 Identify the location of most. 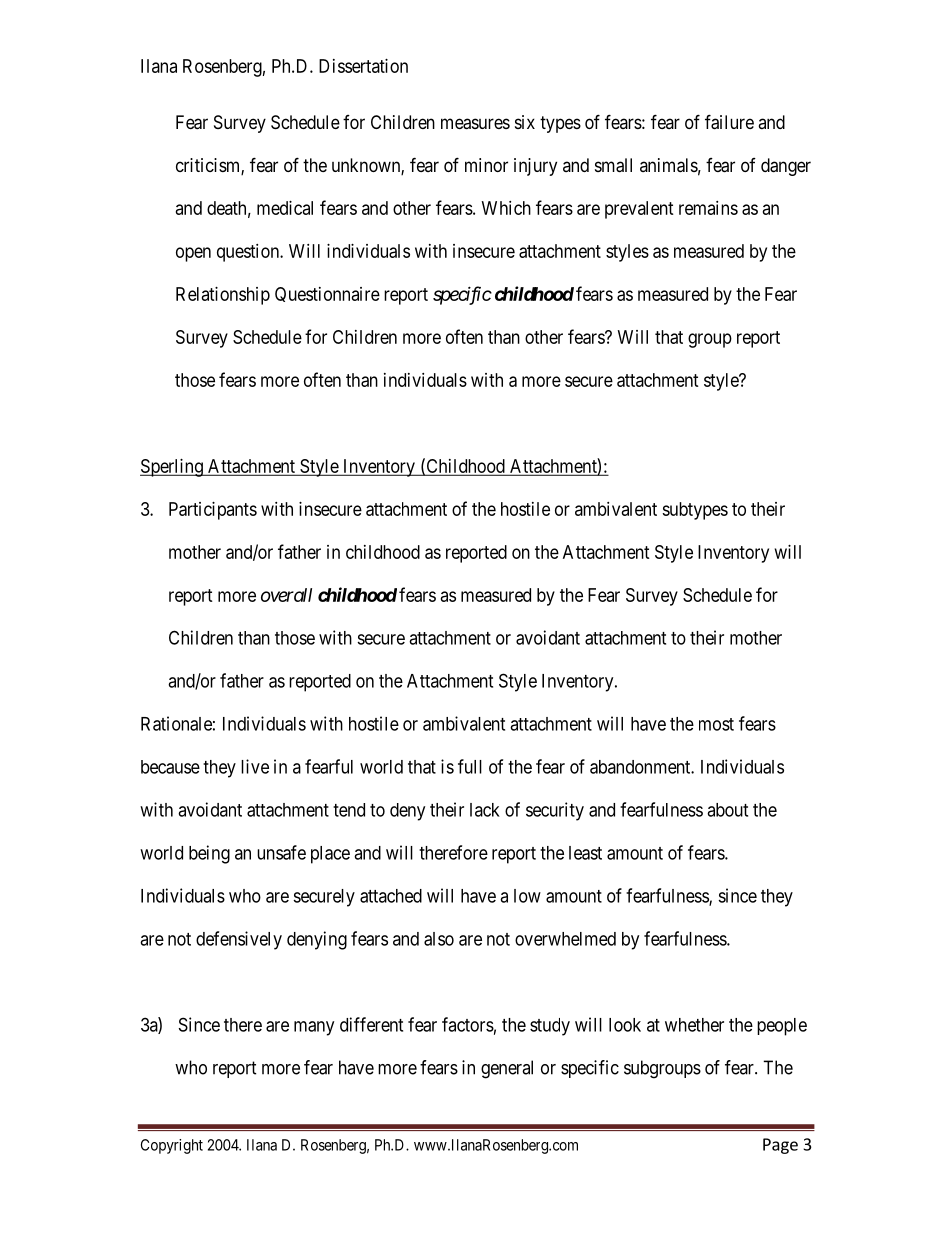
(716, 724).
